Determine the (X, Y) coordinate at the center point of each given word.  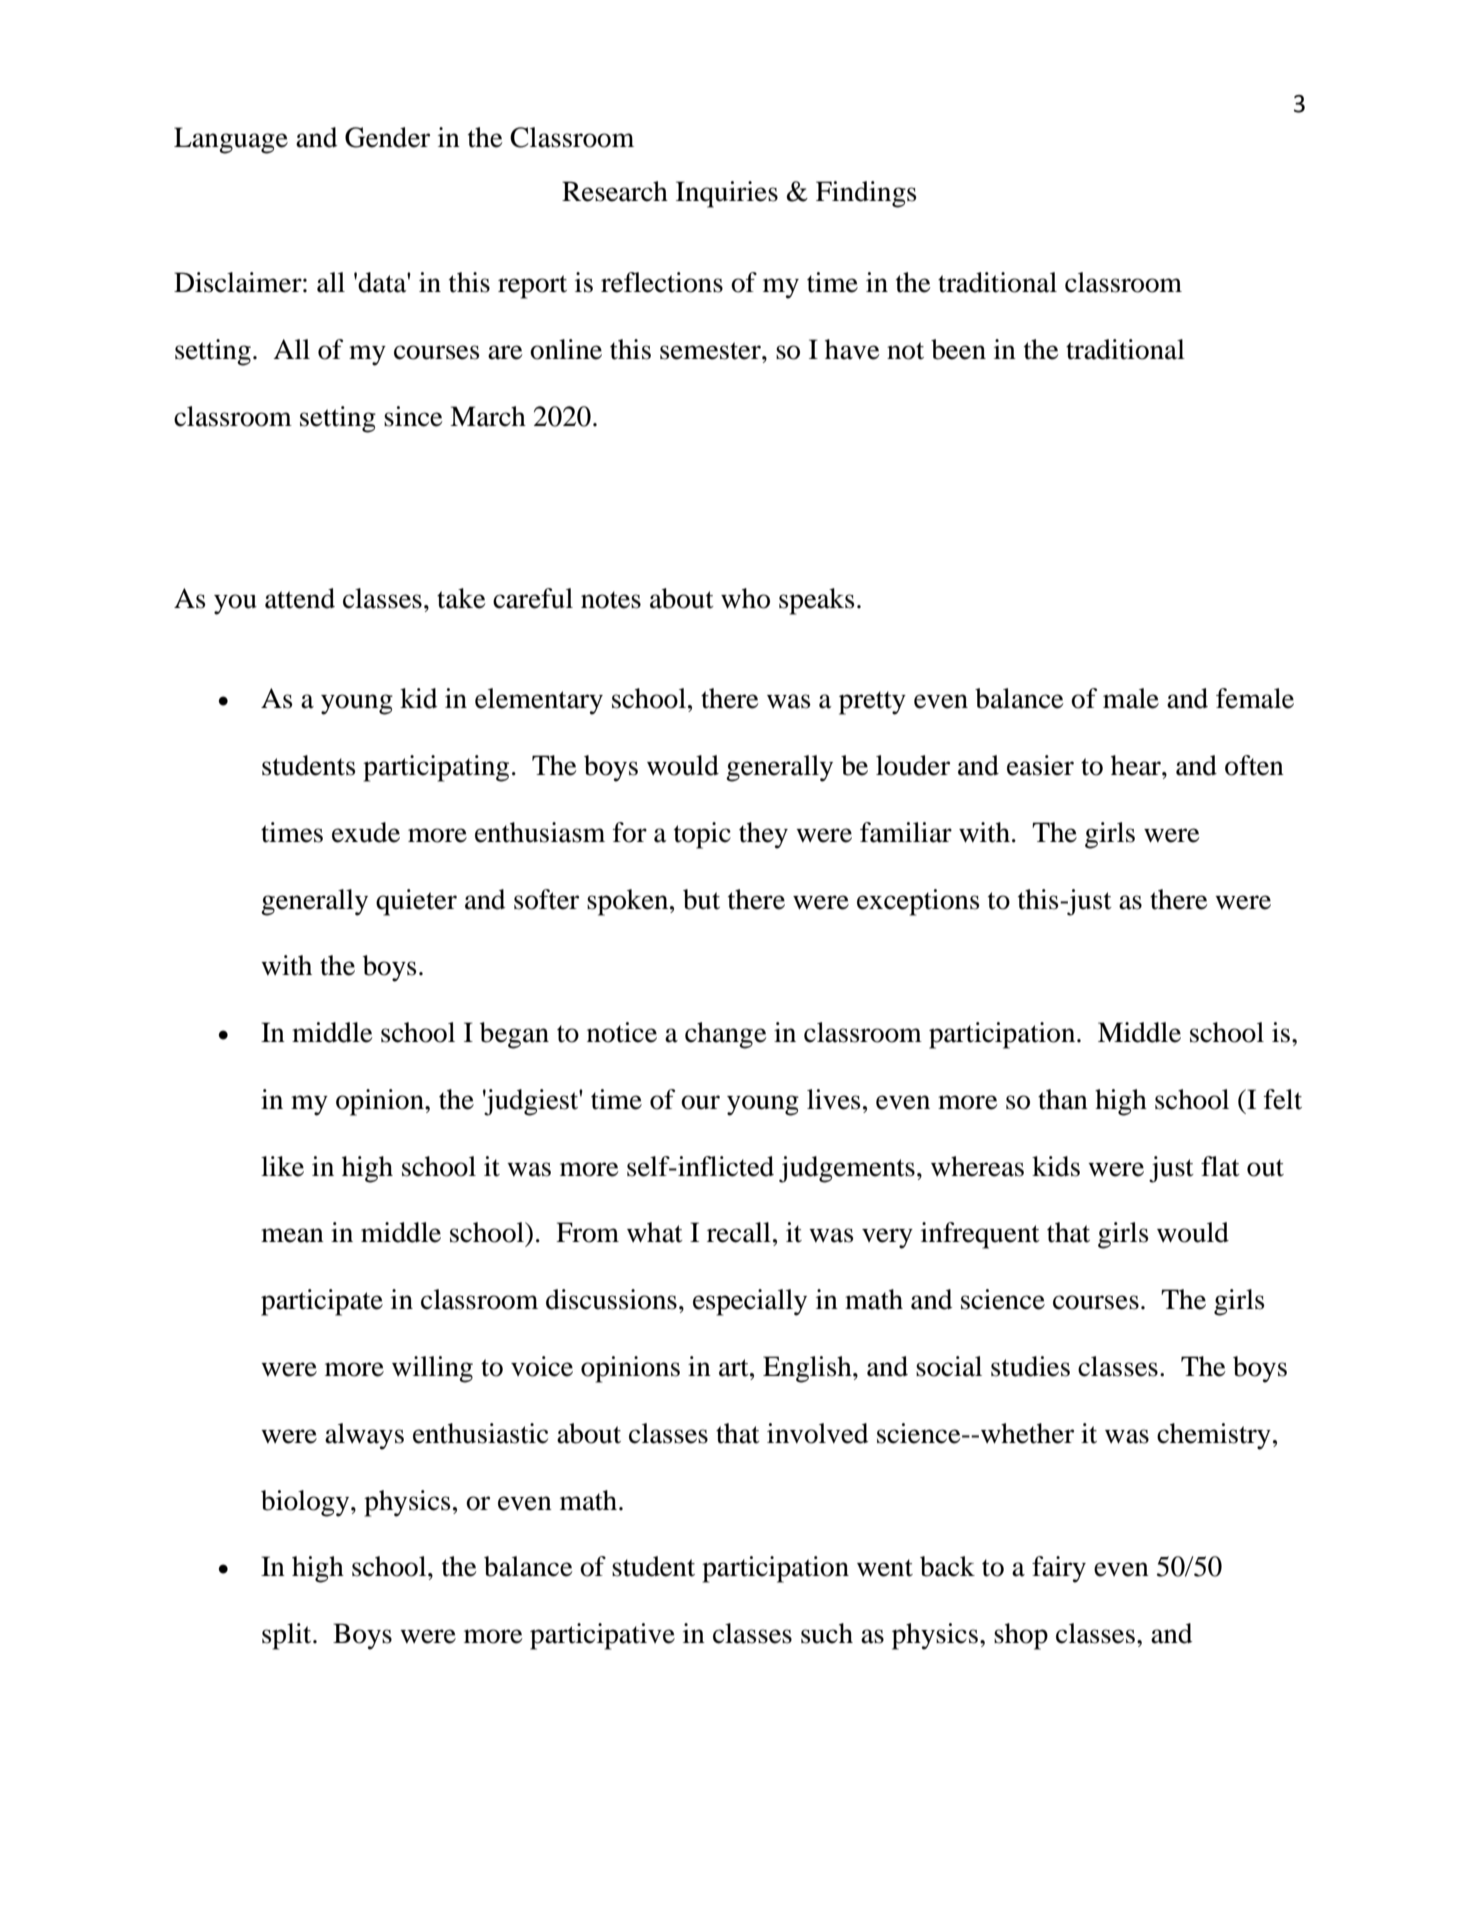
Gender (387, 137)
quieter (416, 902)
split (288, 1636)
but (701, 899)
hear (1137, 765)
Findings (866, 194)
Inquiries (727, 194)
